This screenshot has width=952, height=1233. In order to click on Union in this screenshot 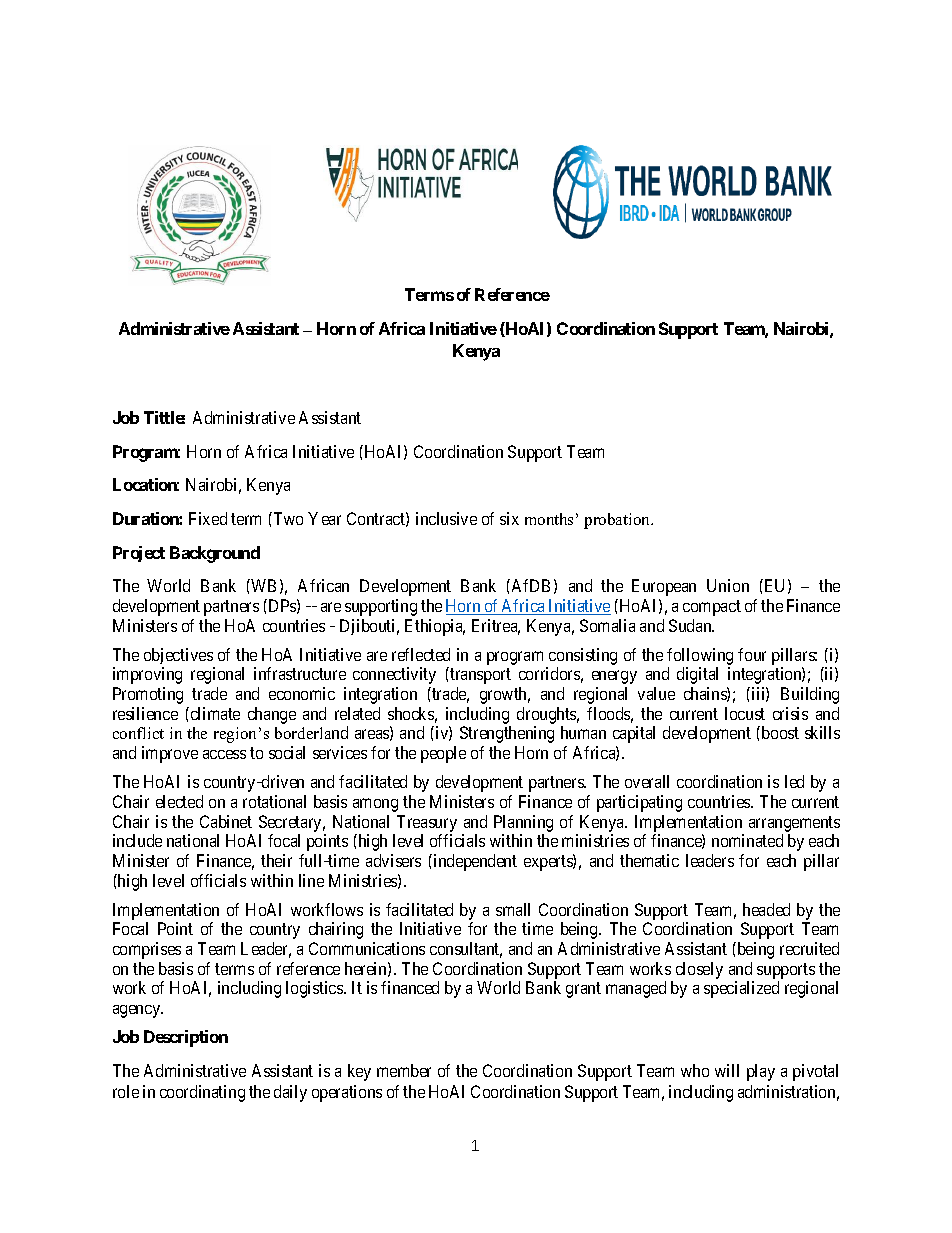, I will do `click(728, 585)`.
